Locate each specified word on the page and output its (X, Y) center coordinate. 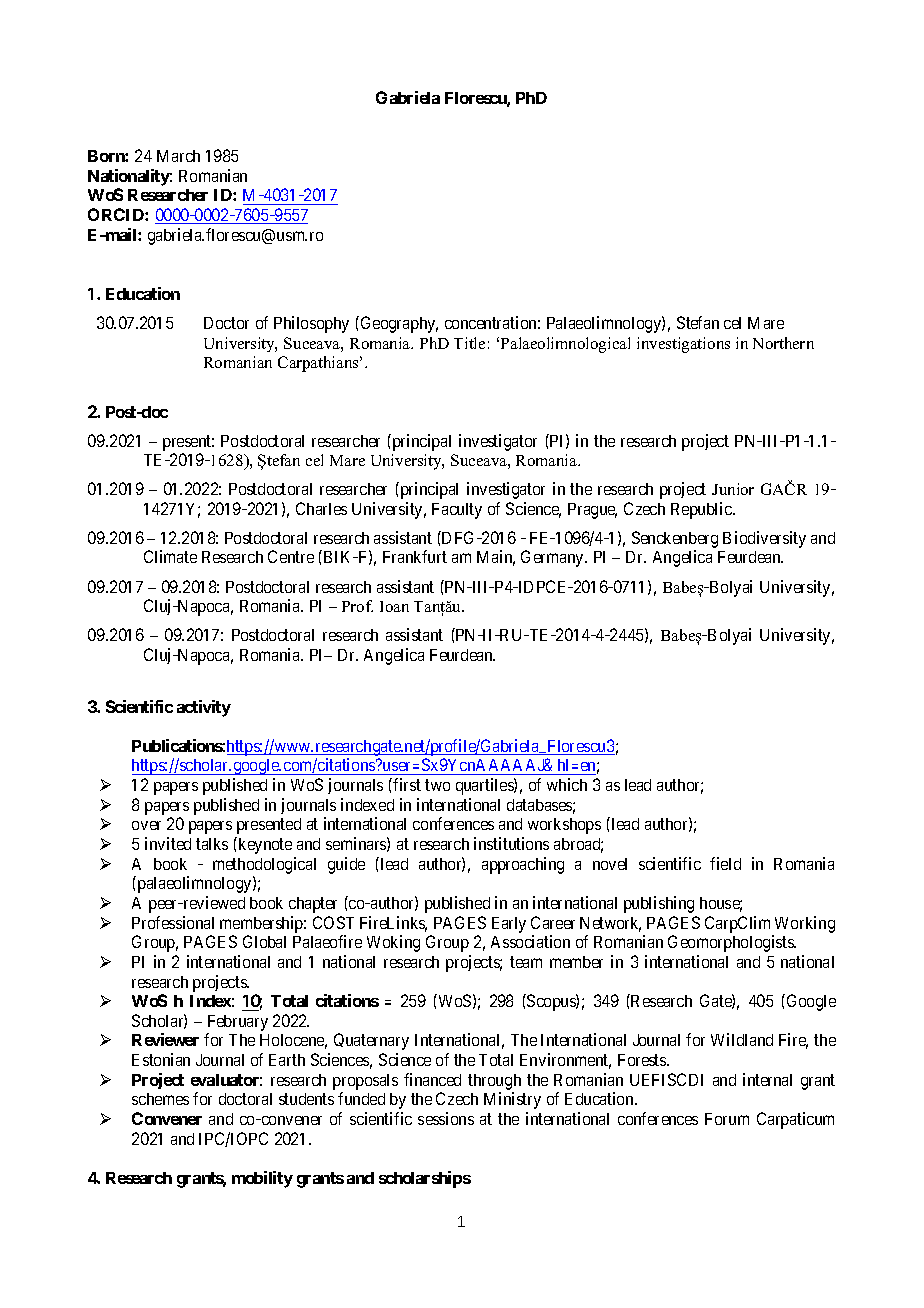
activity (204, 708)
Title (469, 343)
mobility (262, 1179)
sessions (446, 1118)
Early (509, 925)
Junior (733, 489)
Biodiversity (764, 539)
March (178, 156)
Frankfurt (415, 556)
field (725, 863)
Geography (398, 324)
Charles (321, 508)
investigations (683, 345)
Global (264, 941)
